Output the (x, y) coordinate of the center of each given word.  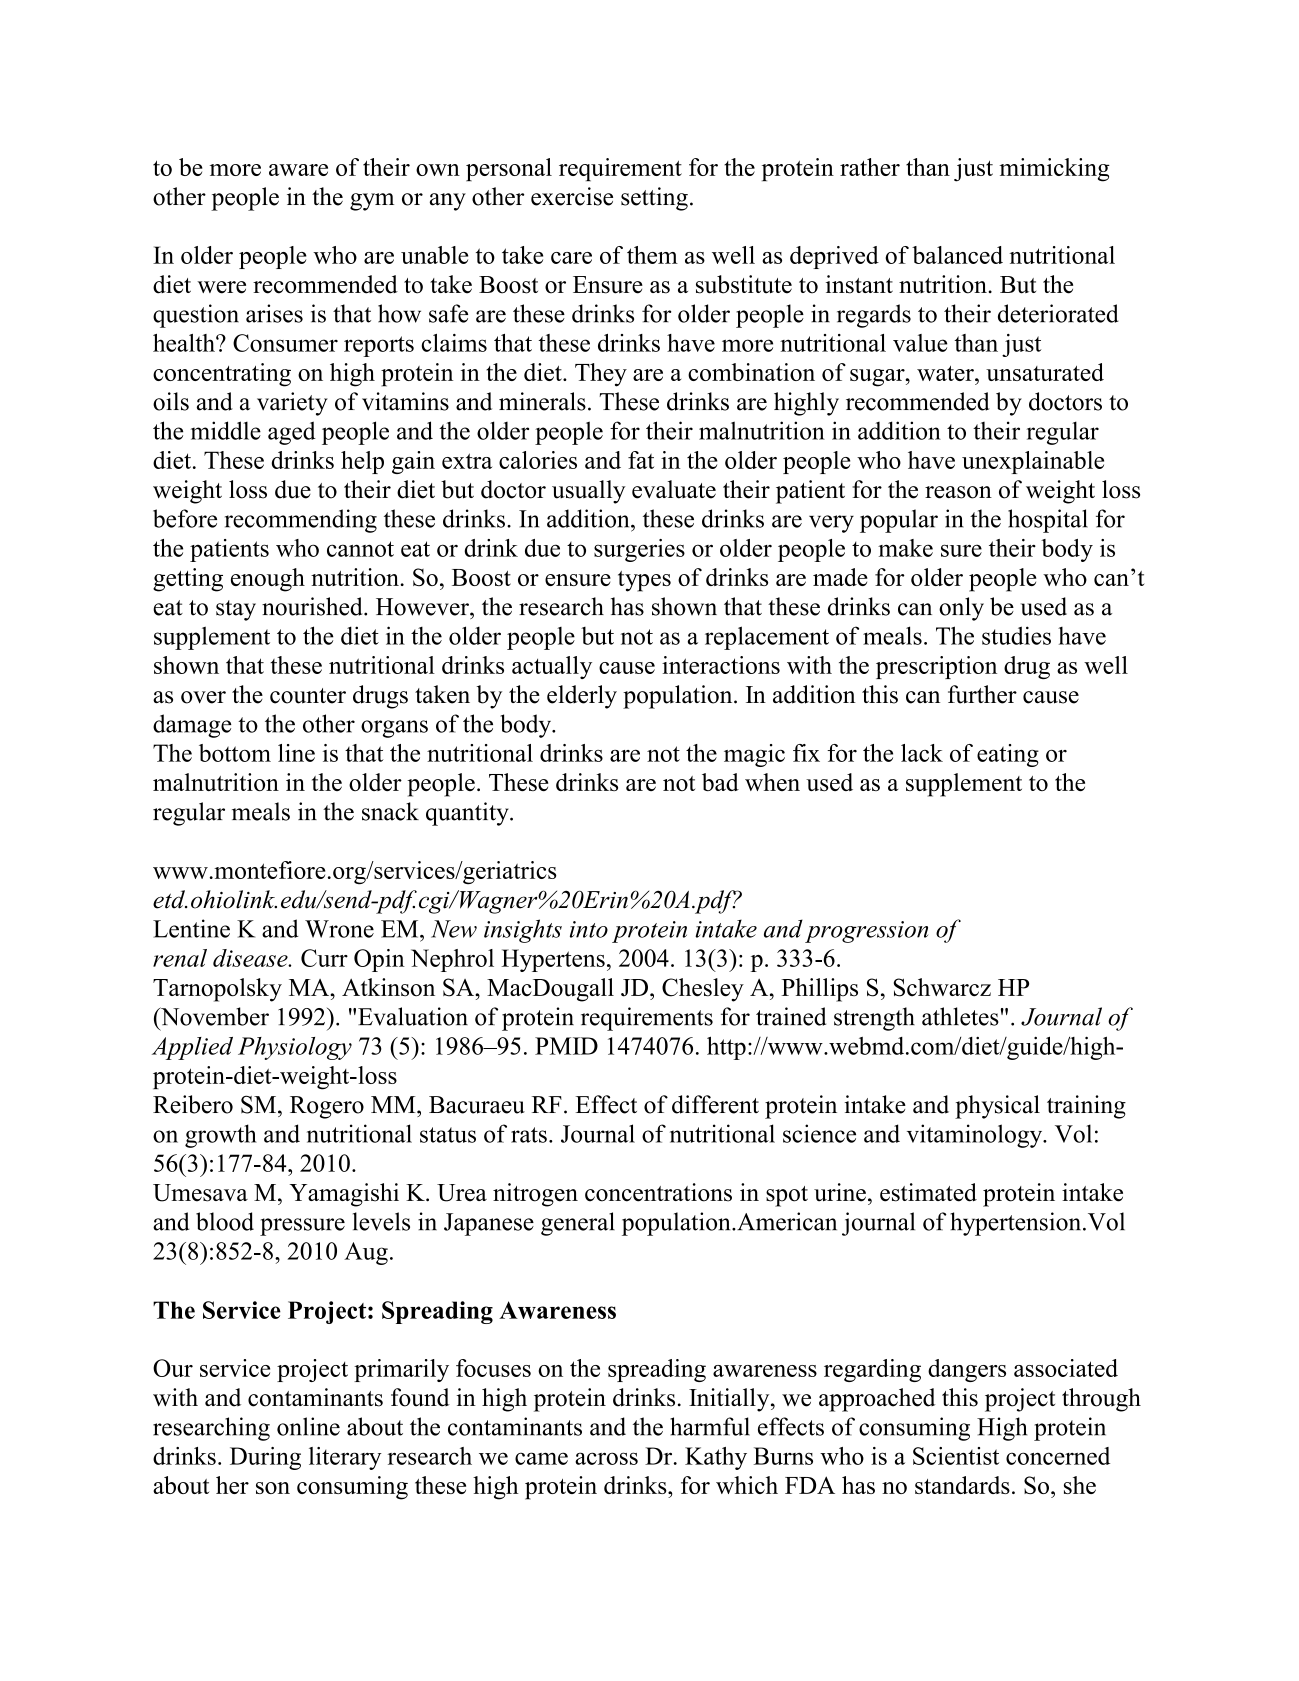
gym (372, 202)
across (606, 1458)
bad (720, 782)
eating (1008, 755)
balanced (957, 255)
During (265, 1458)
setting (654, 199)
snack (390, 811)
